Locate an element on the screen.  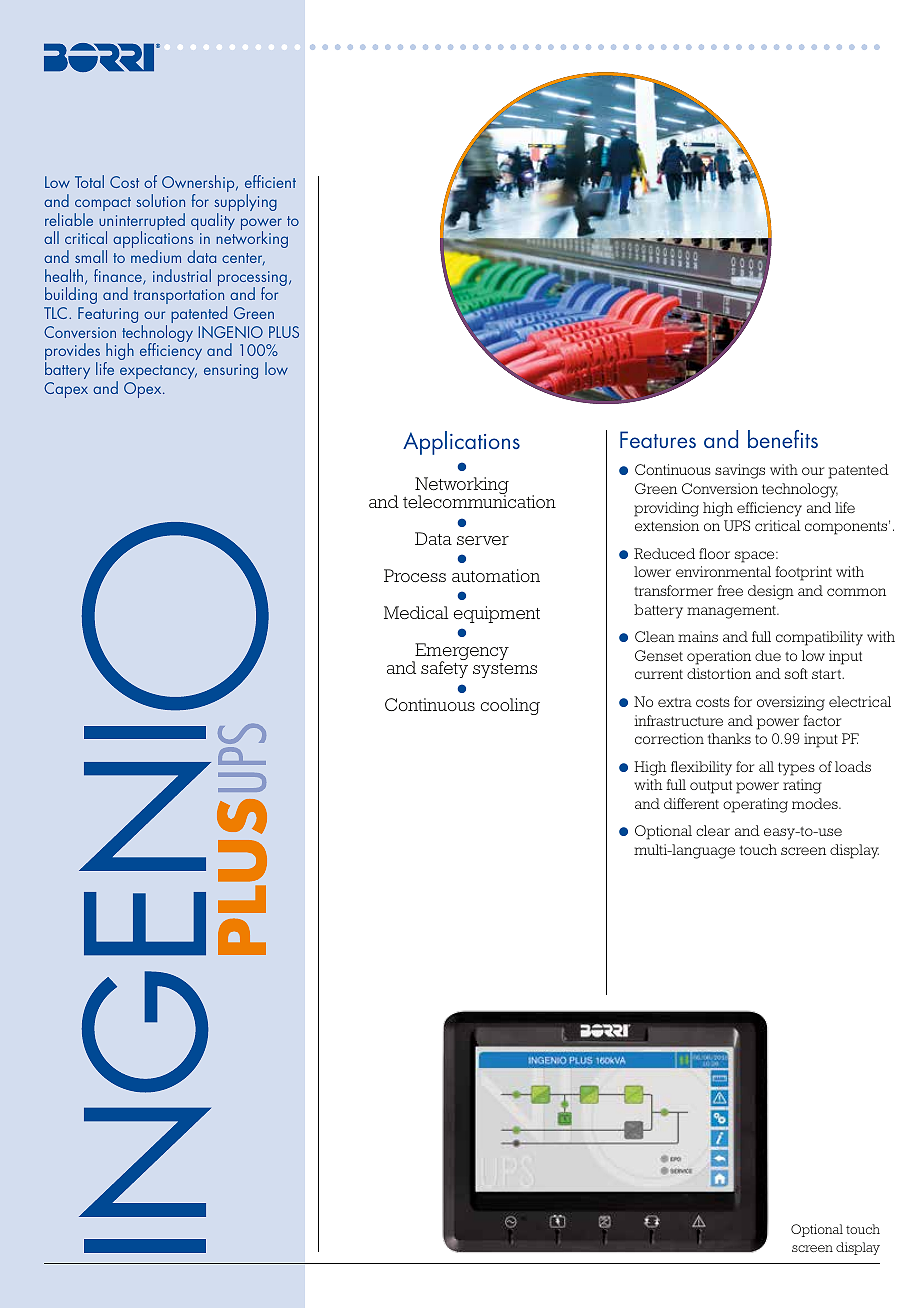
PLUS is located at coordinates (284, 332).
